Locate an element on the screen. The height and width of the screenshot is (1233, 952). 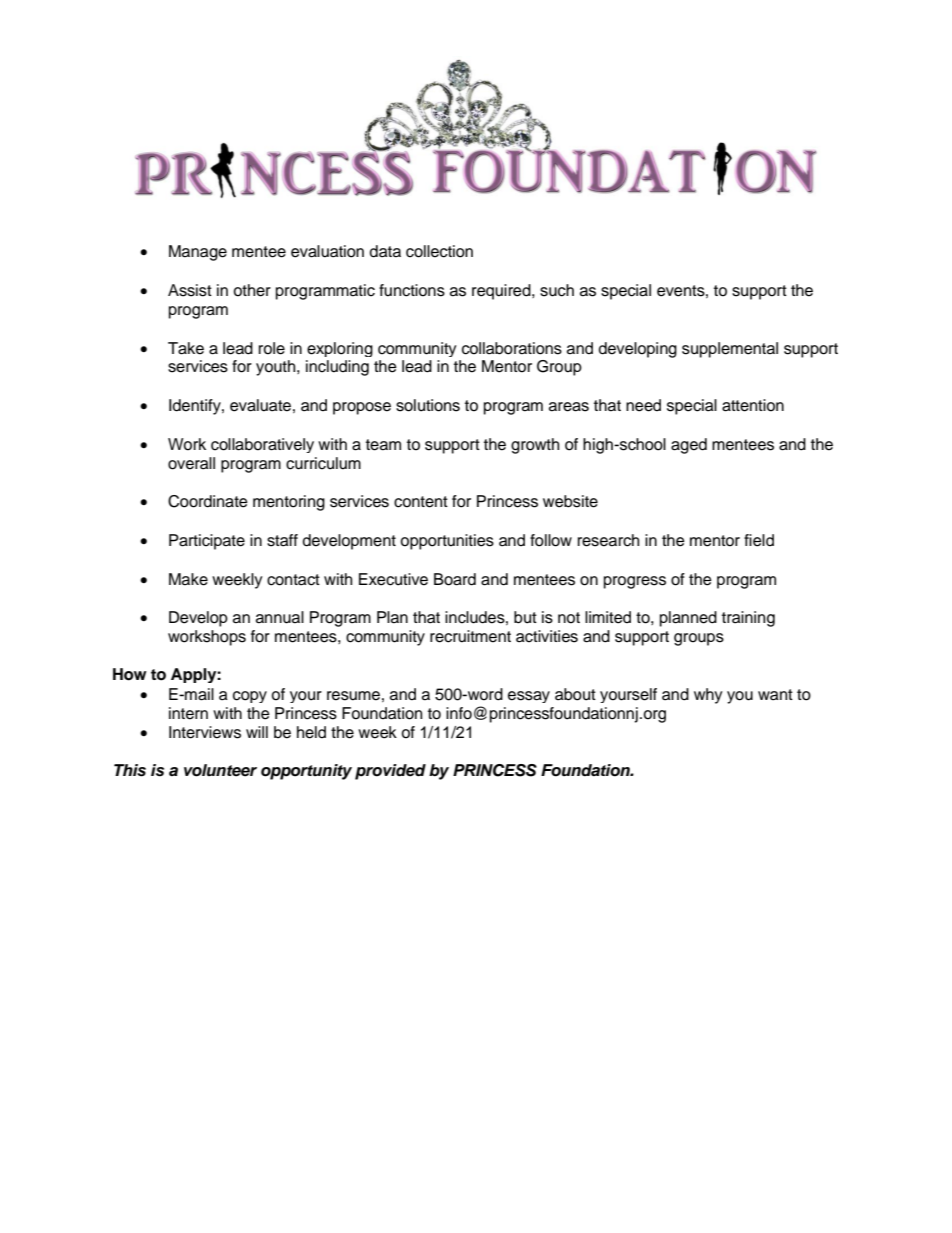
Manage is located at coordinates (198, 253).
